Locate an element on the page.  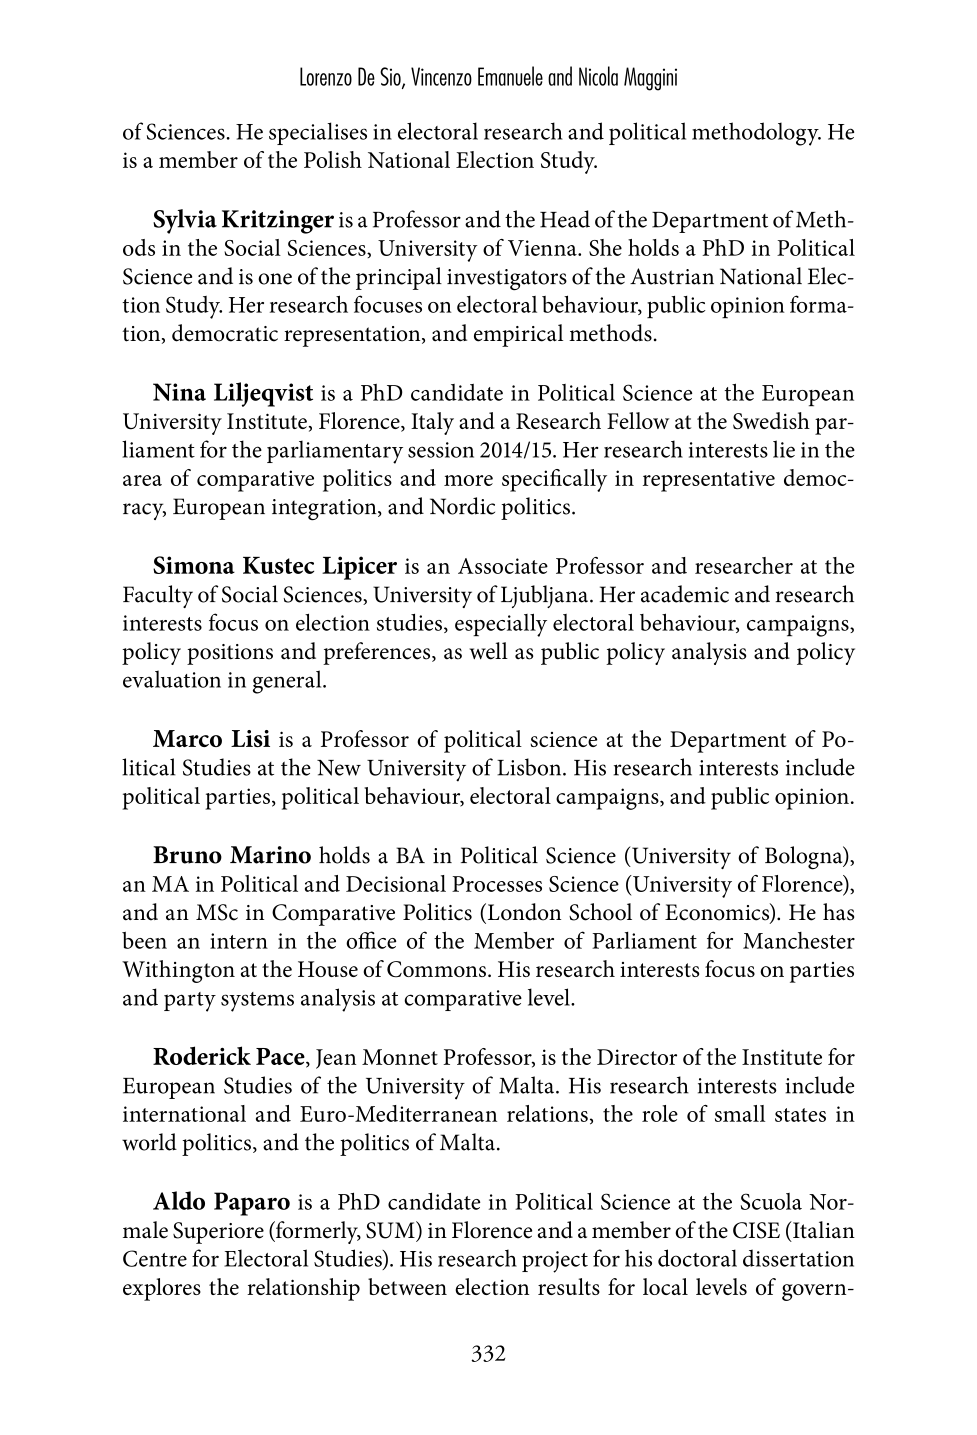
Centre is located at coordinates (155, 1258).
